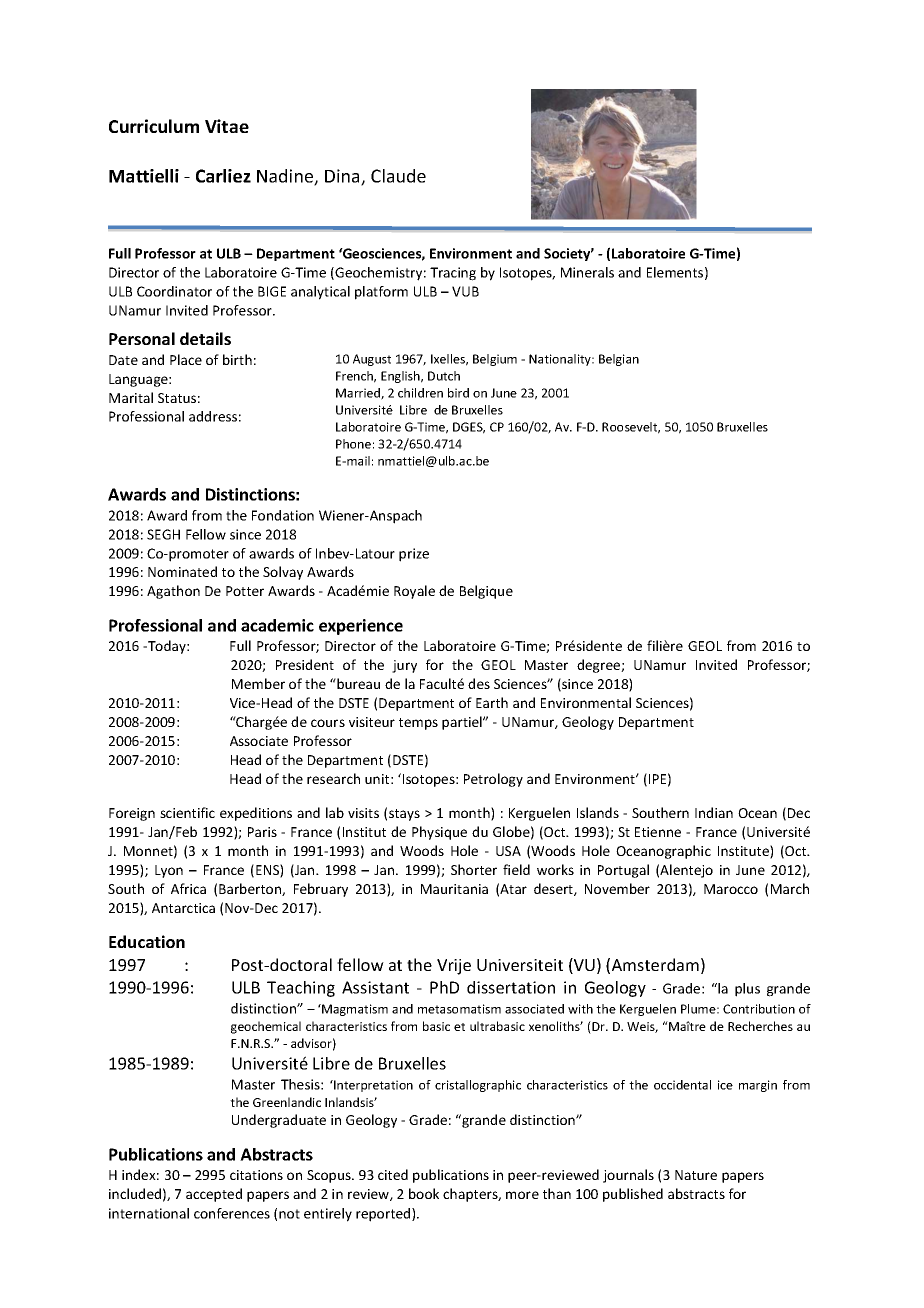 This screenshot has width=924, height=1308. I want to click on jury, so click(404, 666).
